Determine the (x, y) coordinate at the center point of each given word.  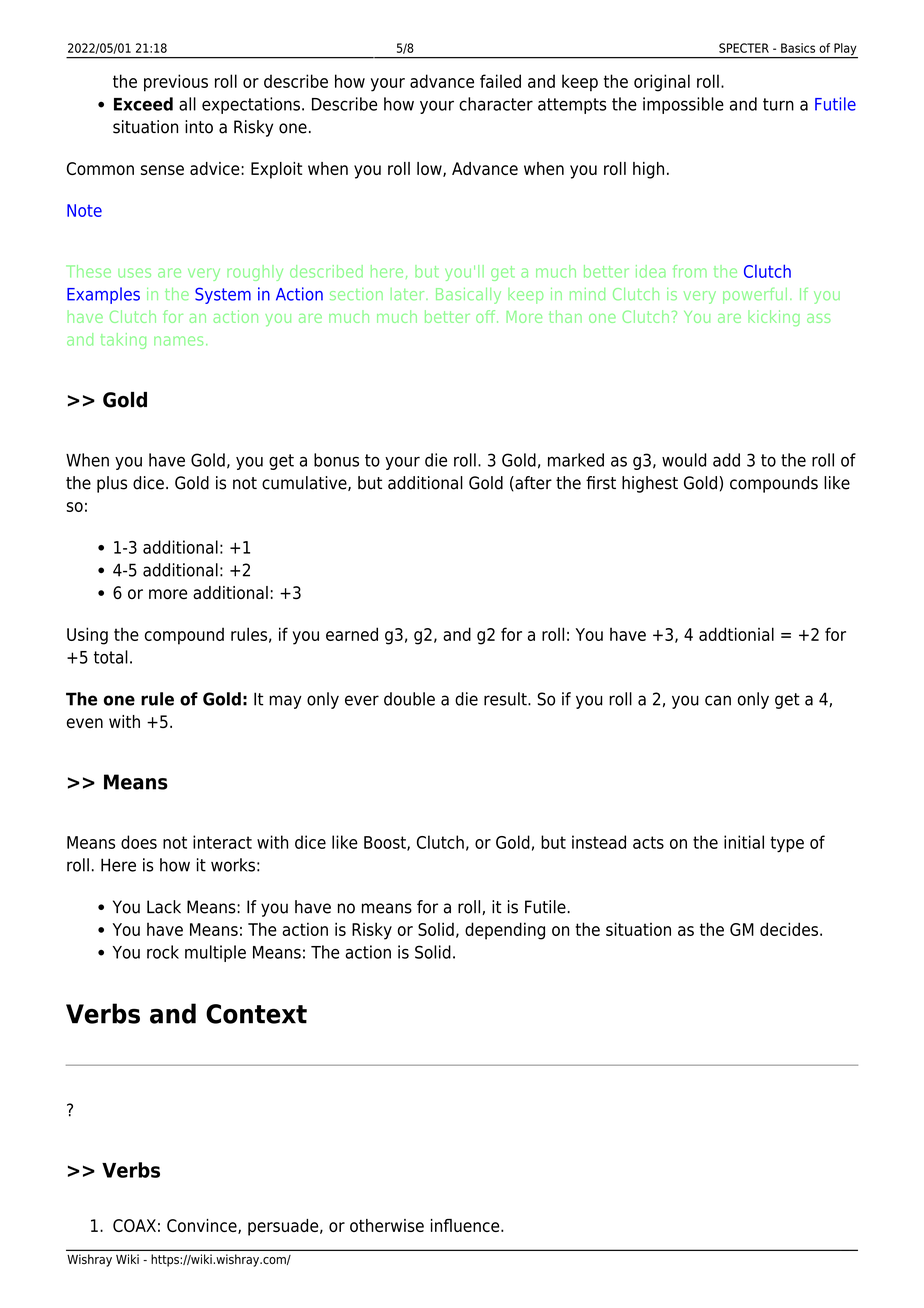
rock (163, 952)
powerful (755, 295)
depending (505, 931)
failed (500, 81)
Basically (468, 296)
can (718, 700)
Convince (203, 1226)
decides (789, 929)
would (684, 460)
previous (176, 83)
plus (112, 484)
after (532, 483)
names (178, 341)
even (85, 723)
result (506, 699)
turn (778, 104)
